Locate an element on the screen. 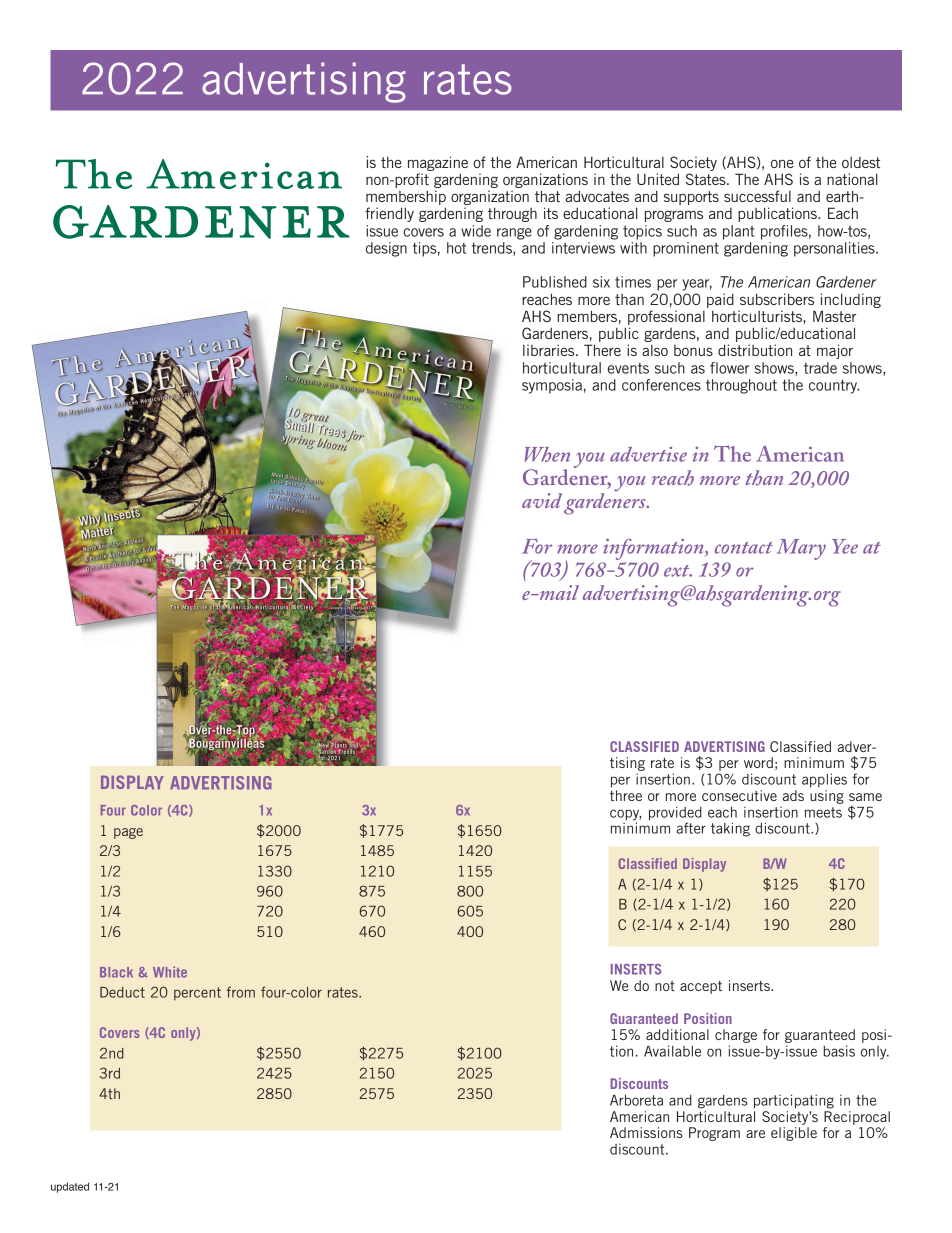 This screenshot has width=952, height=1233. country is located at coordinates (834, 386).
